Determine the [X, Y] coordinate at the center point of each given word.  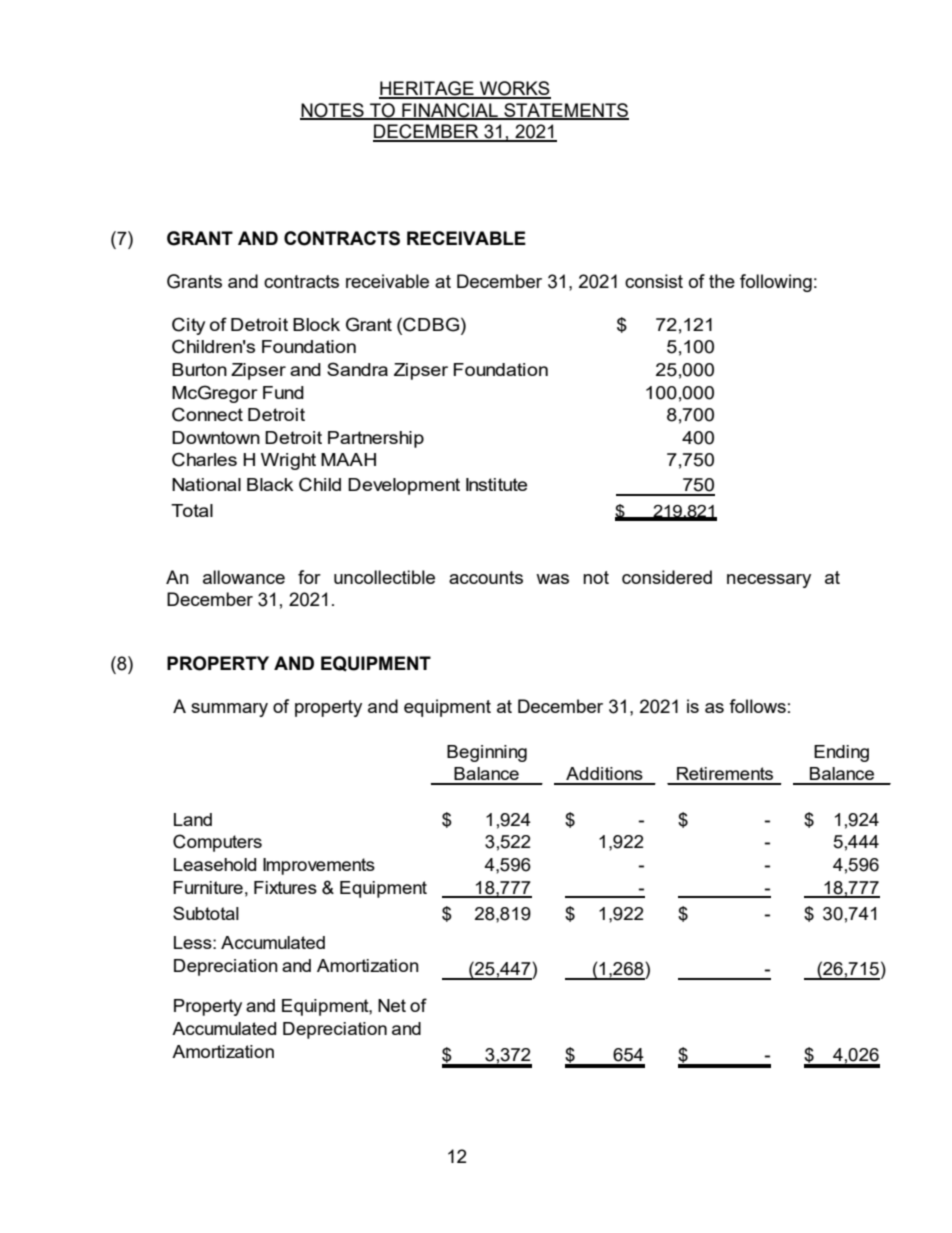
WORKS [514, 89]
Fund [283, 392]
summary [229, 710]
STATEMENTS [565, 111]
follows [757, 706]
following [776, 283]
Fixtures [285, 887]
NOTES [333, 111]
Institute [496, 484]
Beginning [487, 753]
